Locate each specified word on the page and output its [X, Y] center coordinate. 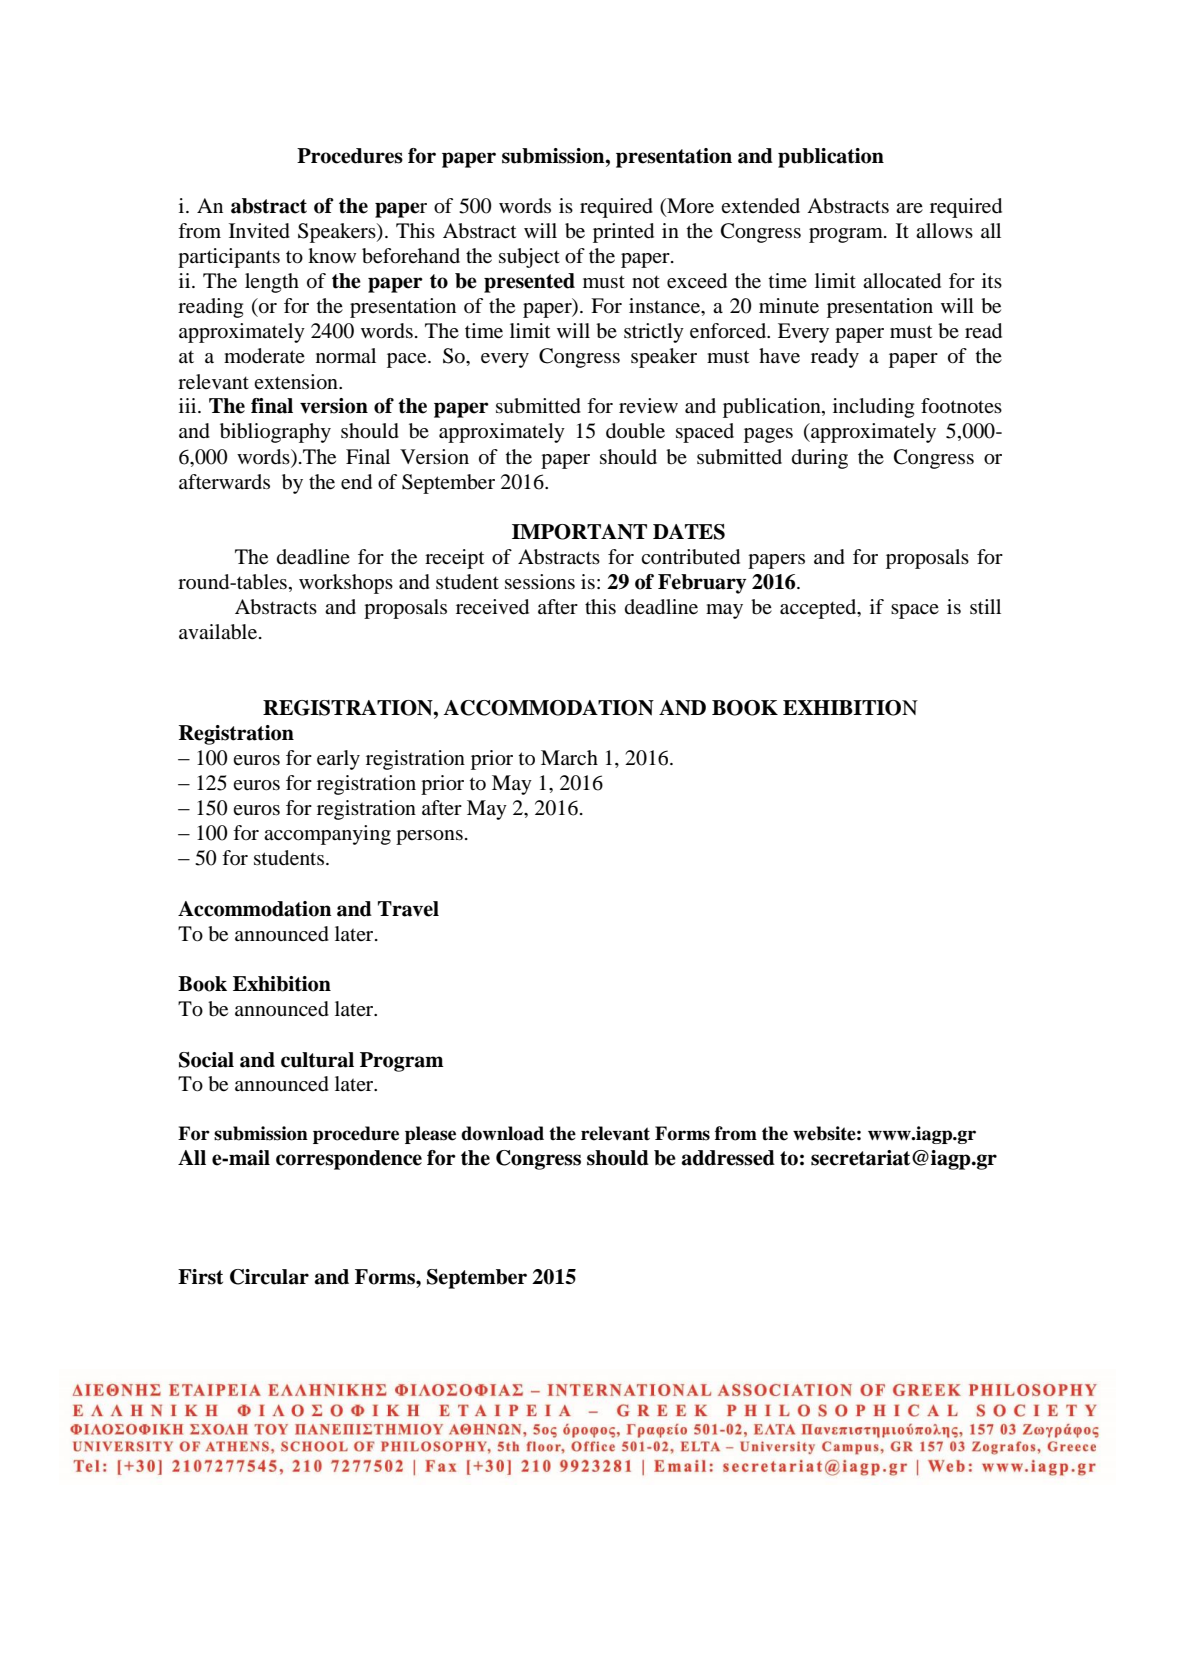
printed [623, 233]
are [909, 208]
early [338, 760]
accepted [819, 609]
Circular [269, 1277]
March [569, 757]
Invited [259, 231]
